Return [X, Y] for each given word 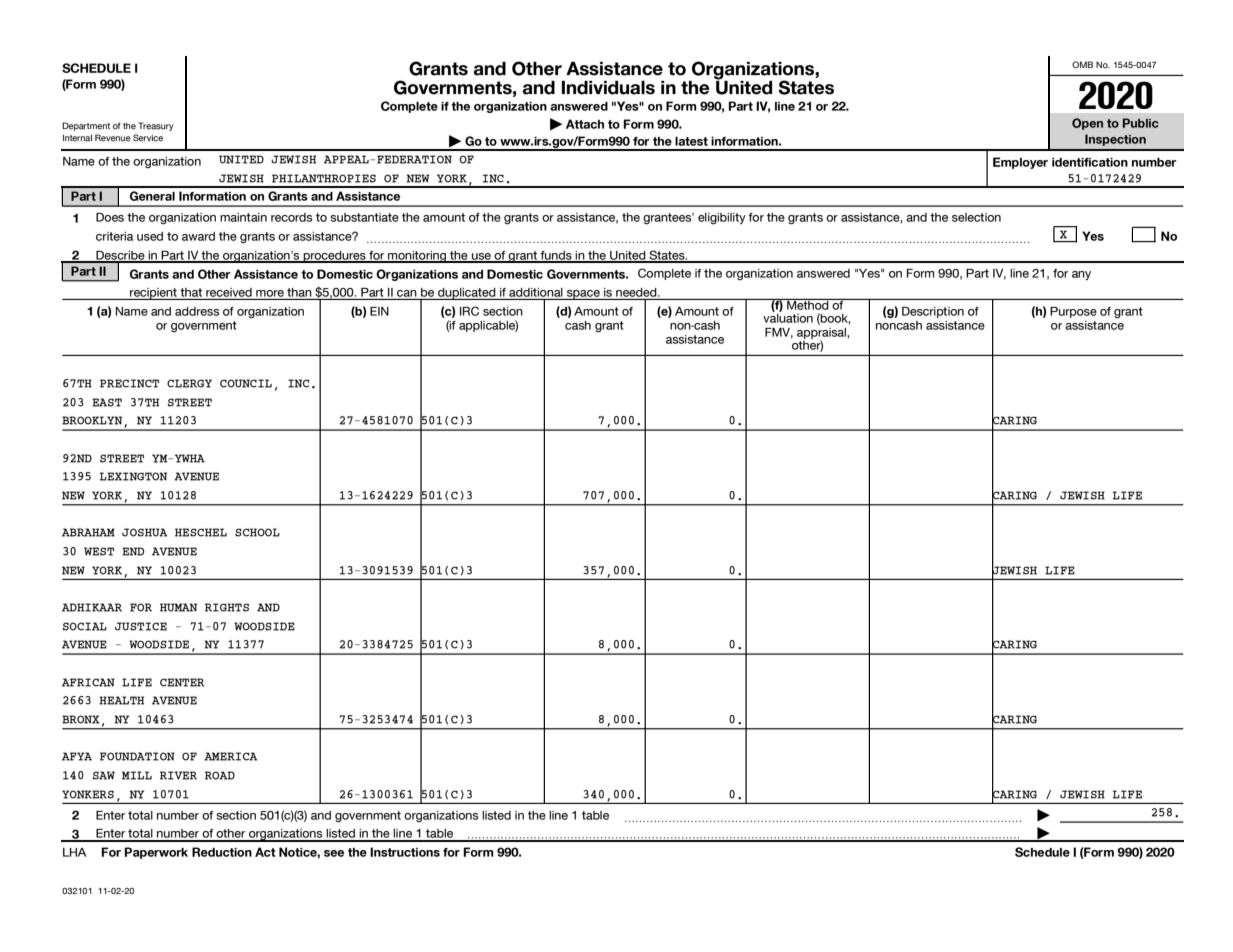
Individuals [608, 88]
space [583, 295]
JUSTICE [141, 626]
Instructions [405, 852]
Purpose [1073, 312]
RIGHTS [227, 607]
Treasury [156, 126]
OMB [1082, 64]
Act [265, 852]
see [334, 853]
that [191, 292]
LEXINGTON [133, 476]
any [1081, 275]
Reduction [222, 852]
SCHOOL [257, 532]
